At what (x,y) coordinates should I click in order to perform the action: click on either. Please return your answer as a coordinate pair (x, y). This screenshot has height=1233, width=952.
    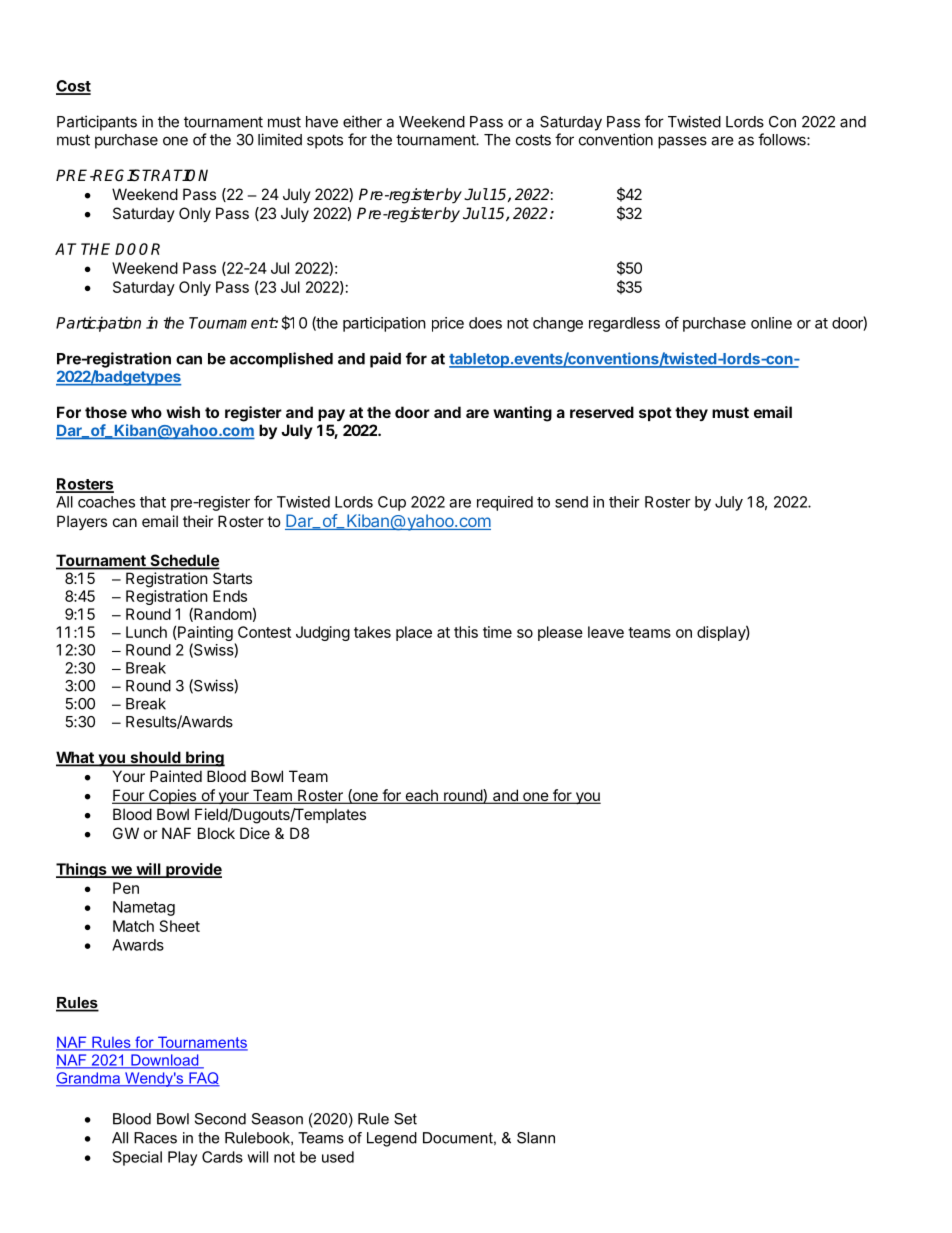
    Looking at the image, I should click on (362, 121).
